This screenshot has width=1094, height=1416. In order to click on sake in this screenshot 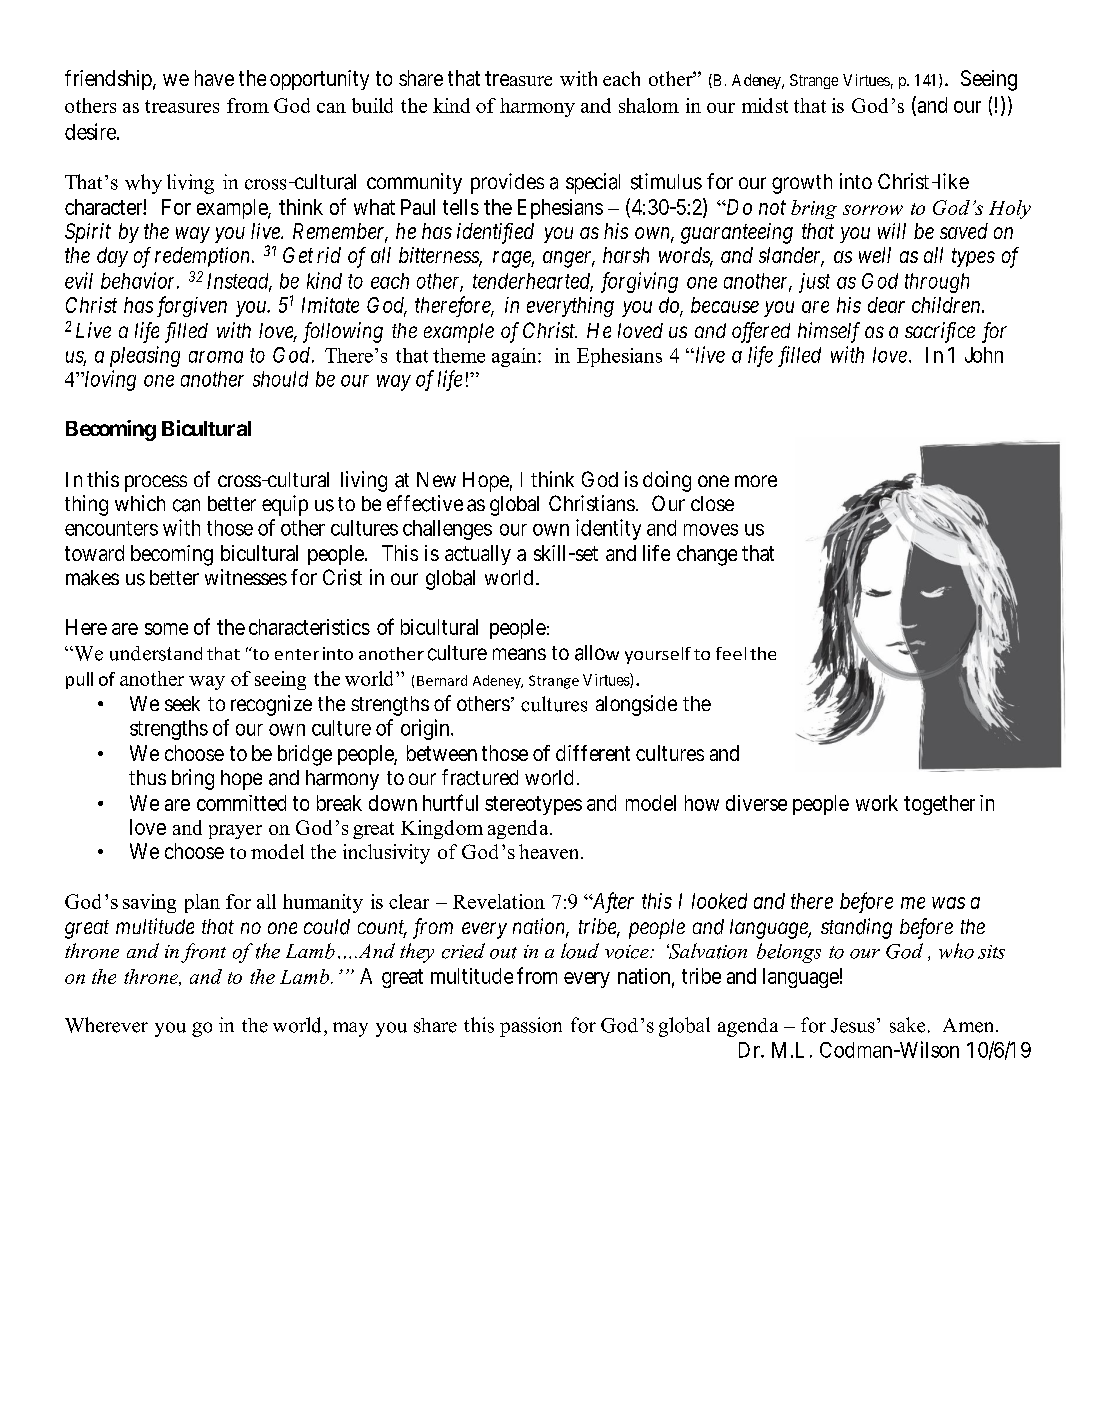, I will do `click(907, 1025)`.
